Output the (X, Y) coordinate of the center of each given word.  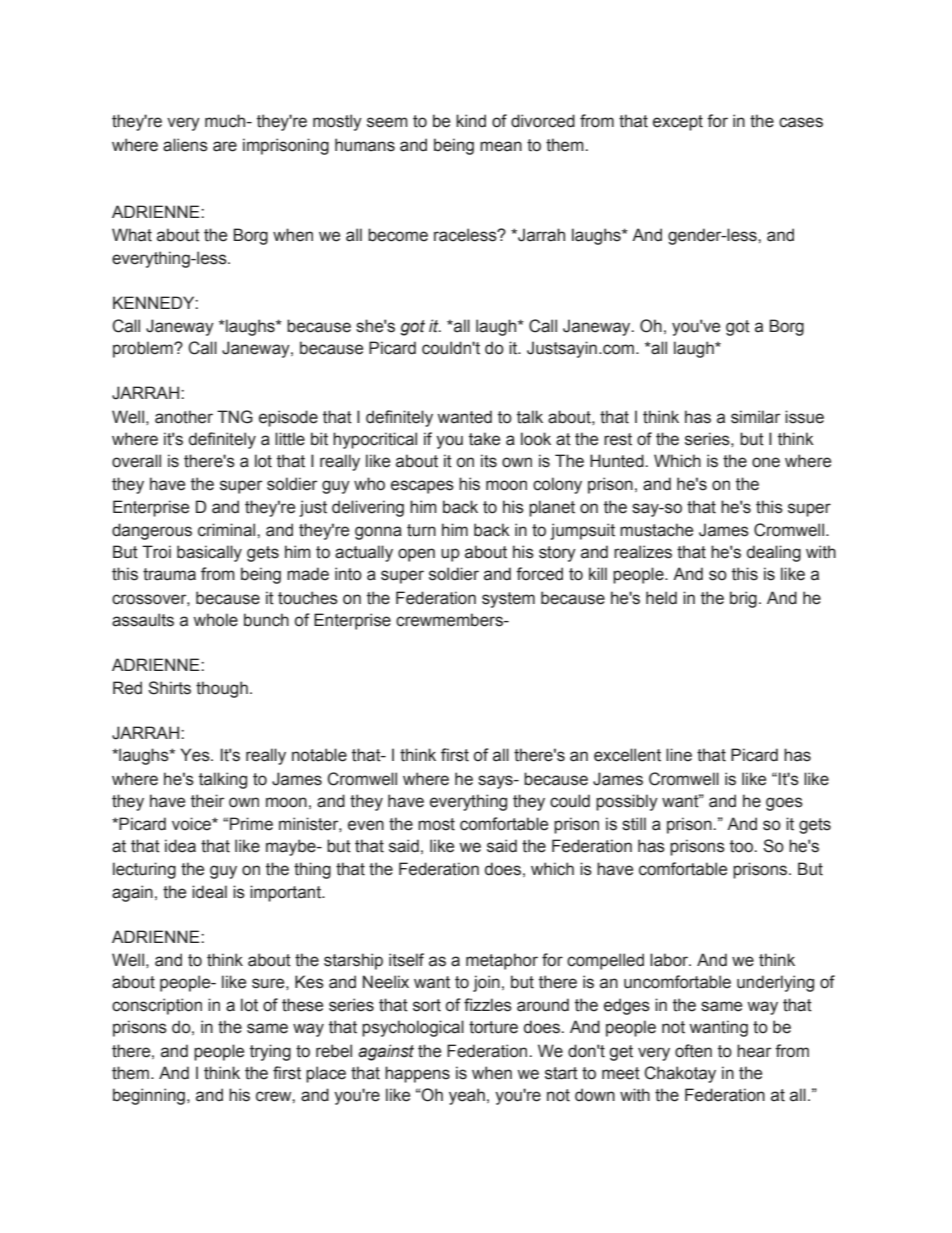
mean (501, 146)
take (484, 439)
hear (754, 1051)
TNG (235, 417)
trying (270, 1052)
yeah (467, 1096)
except (678, 123)
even (366, 825)
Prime (251, 824)
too (742, 846)
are (225, 146)
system (508, 600)
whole (215, 620)
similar (755, 417)
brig (743, 599)
